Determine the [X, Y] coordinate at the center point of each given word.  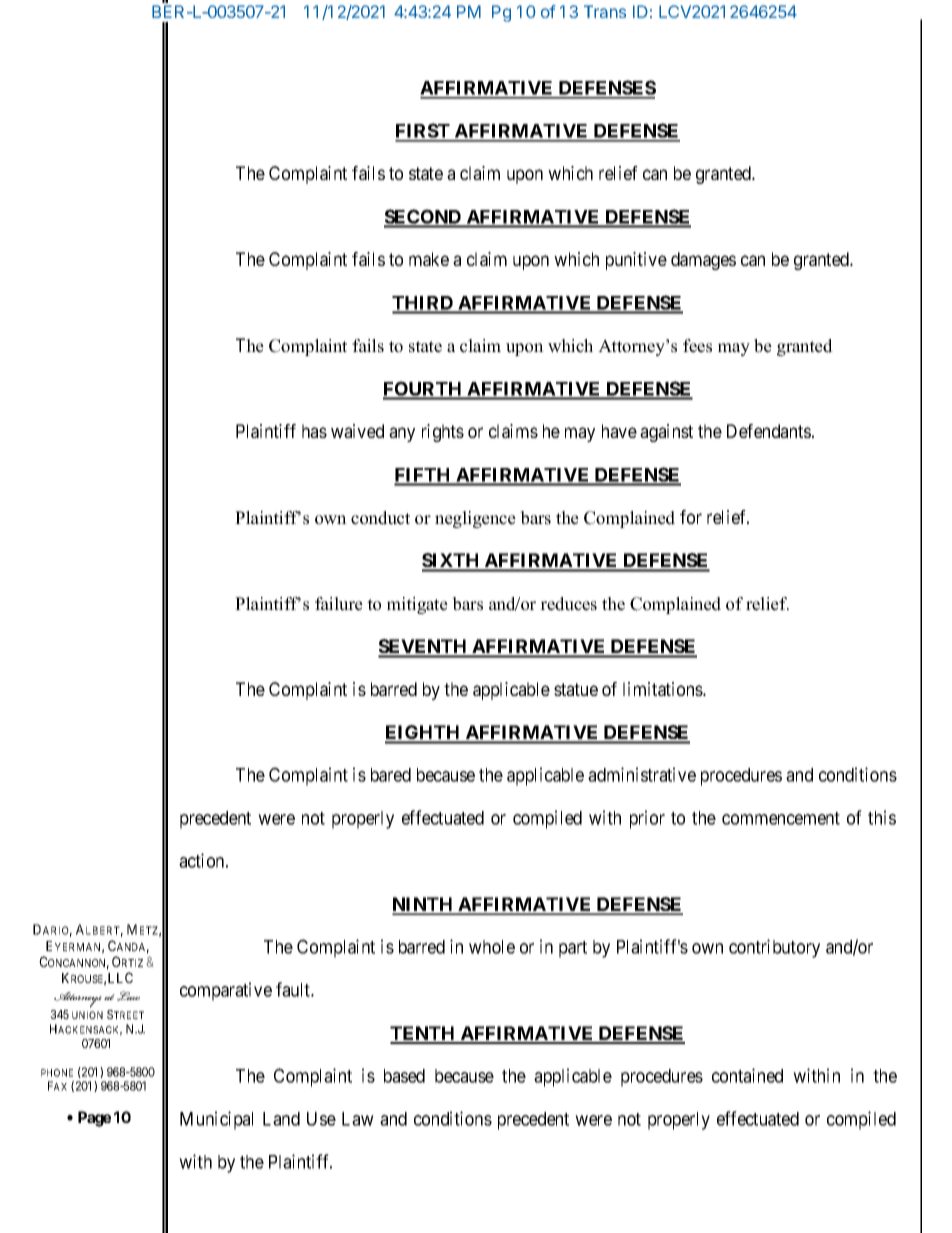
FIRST [423, 132]
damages [703, 261]
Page [94, 1119]
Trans [605, 11]
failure [339, 604]
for [691, 517]
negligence [475, 519]
